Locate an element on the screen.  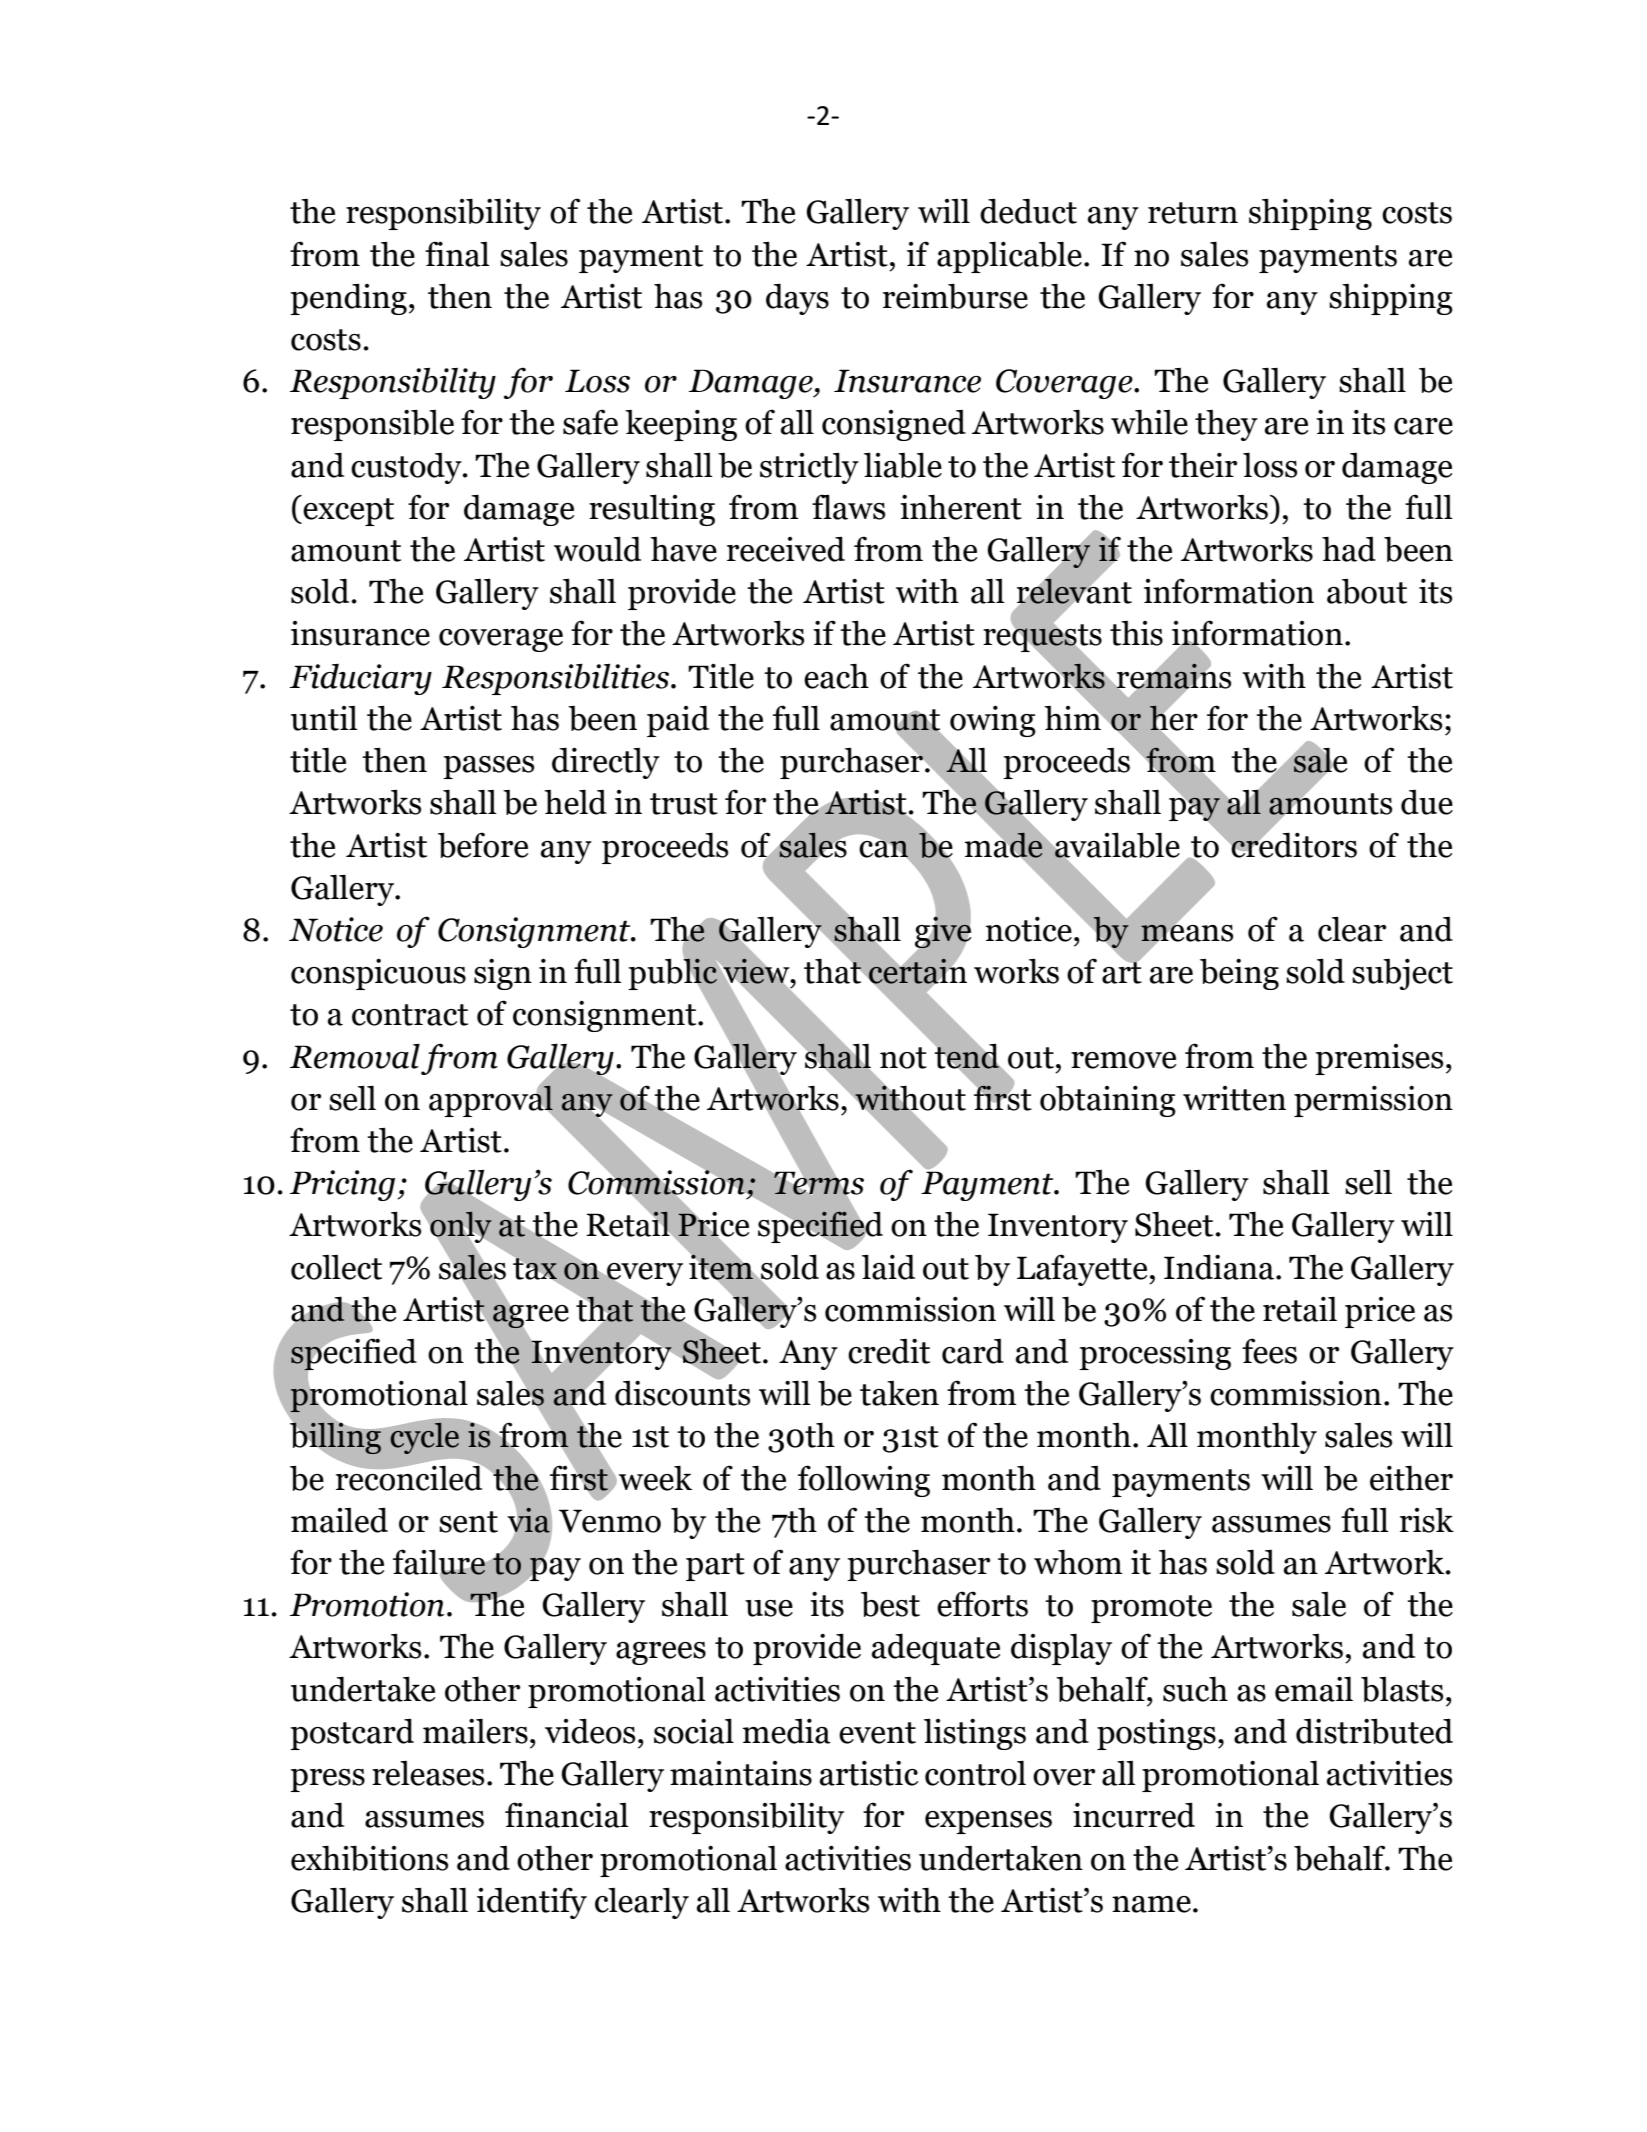
exhibitions is located at coordinates (369, 1858).
